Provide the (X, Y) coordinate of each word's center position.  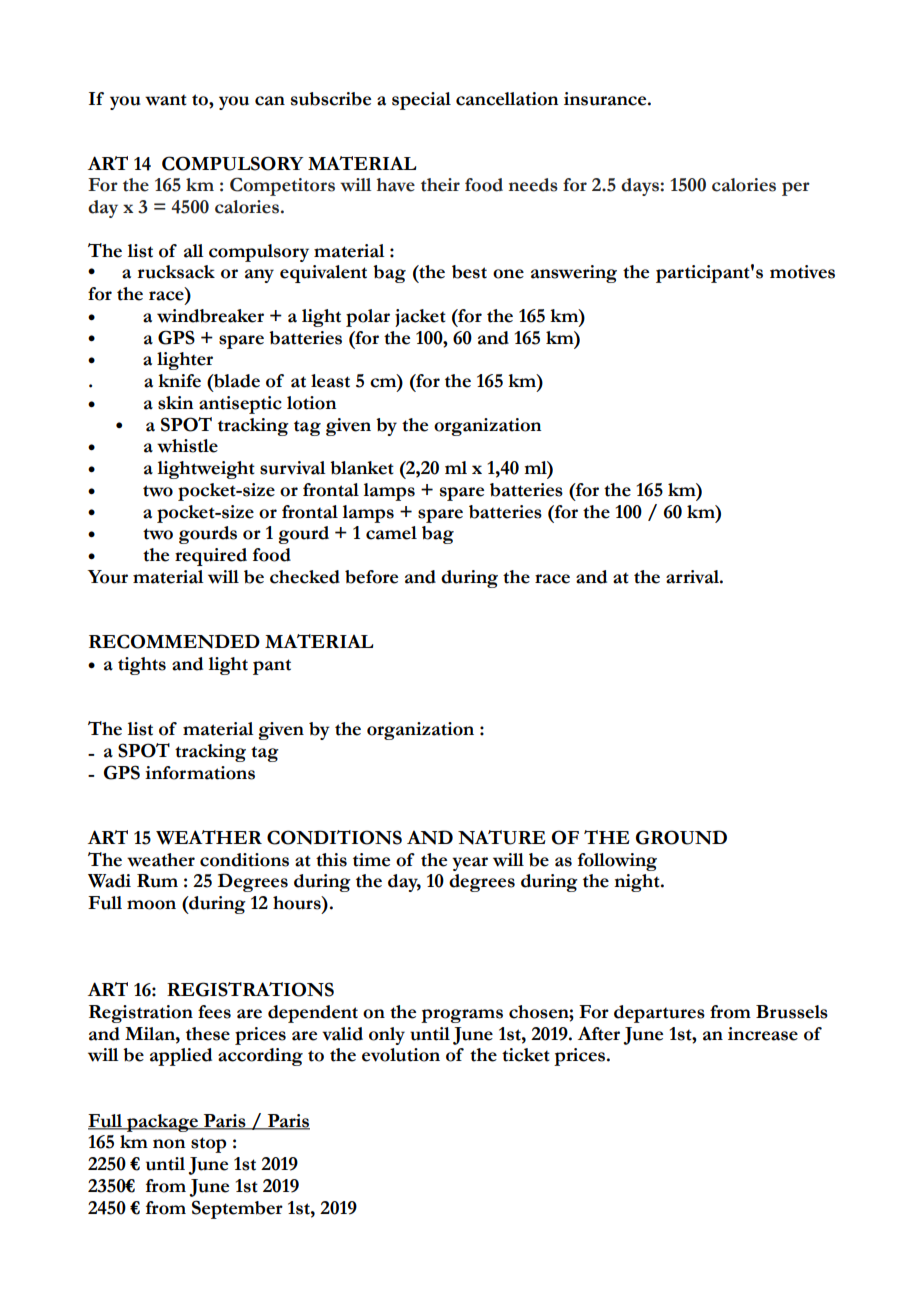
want (166, 100)
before (371, 577)
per (796, 189)
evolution (401, 1055)
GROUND (681, 837)
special (421, 101)
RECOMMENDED (174, 641)
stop (208, 1145)
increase (763, 1034)
